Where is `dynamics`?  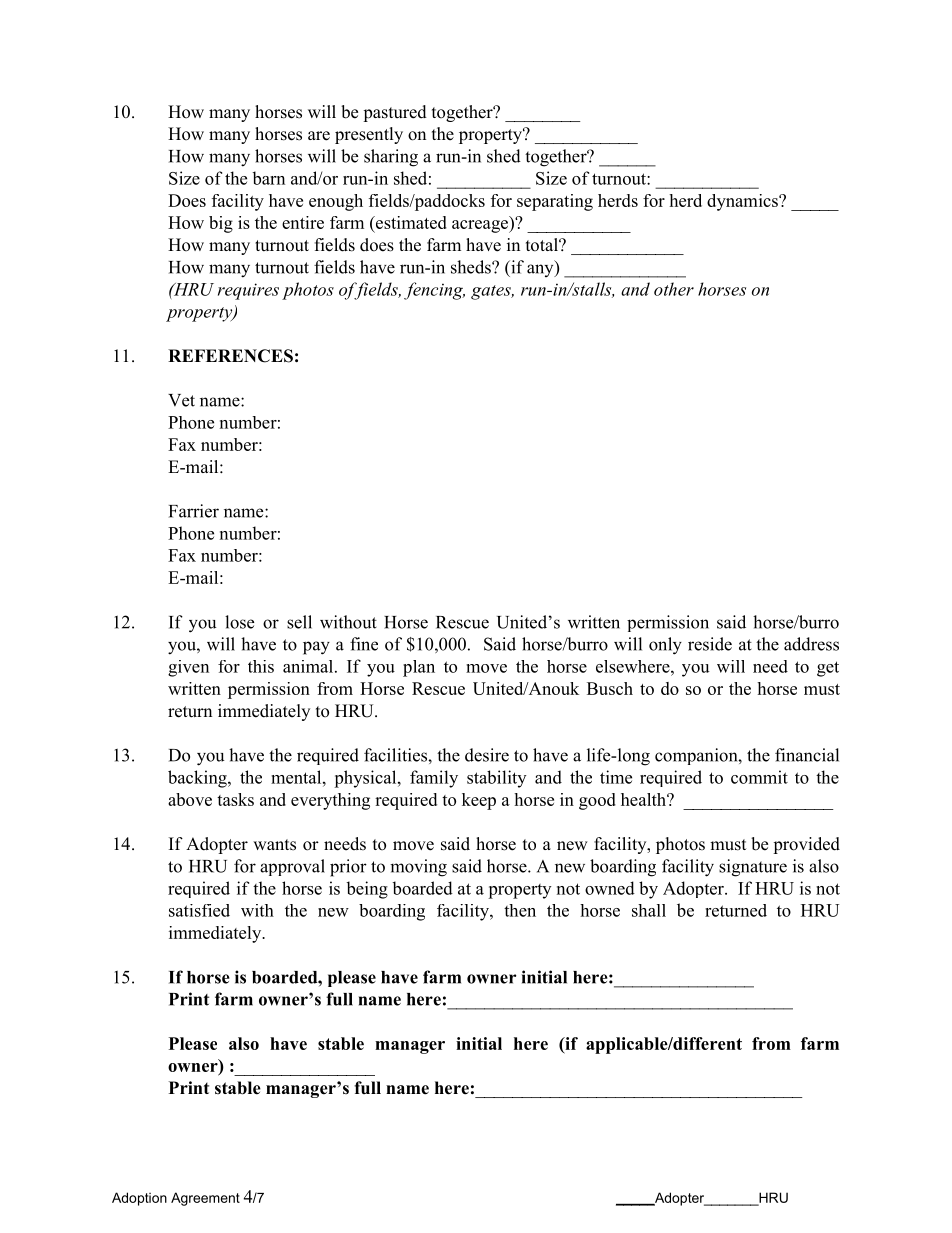
dynamics is located at coordinates (743, 202).
